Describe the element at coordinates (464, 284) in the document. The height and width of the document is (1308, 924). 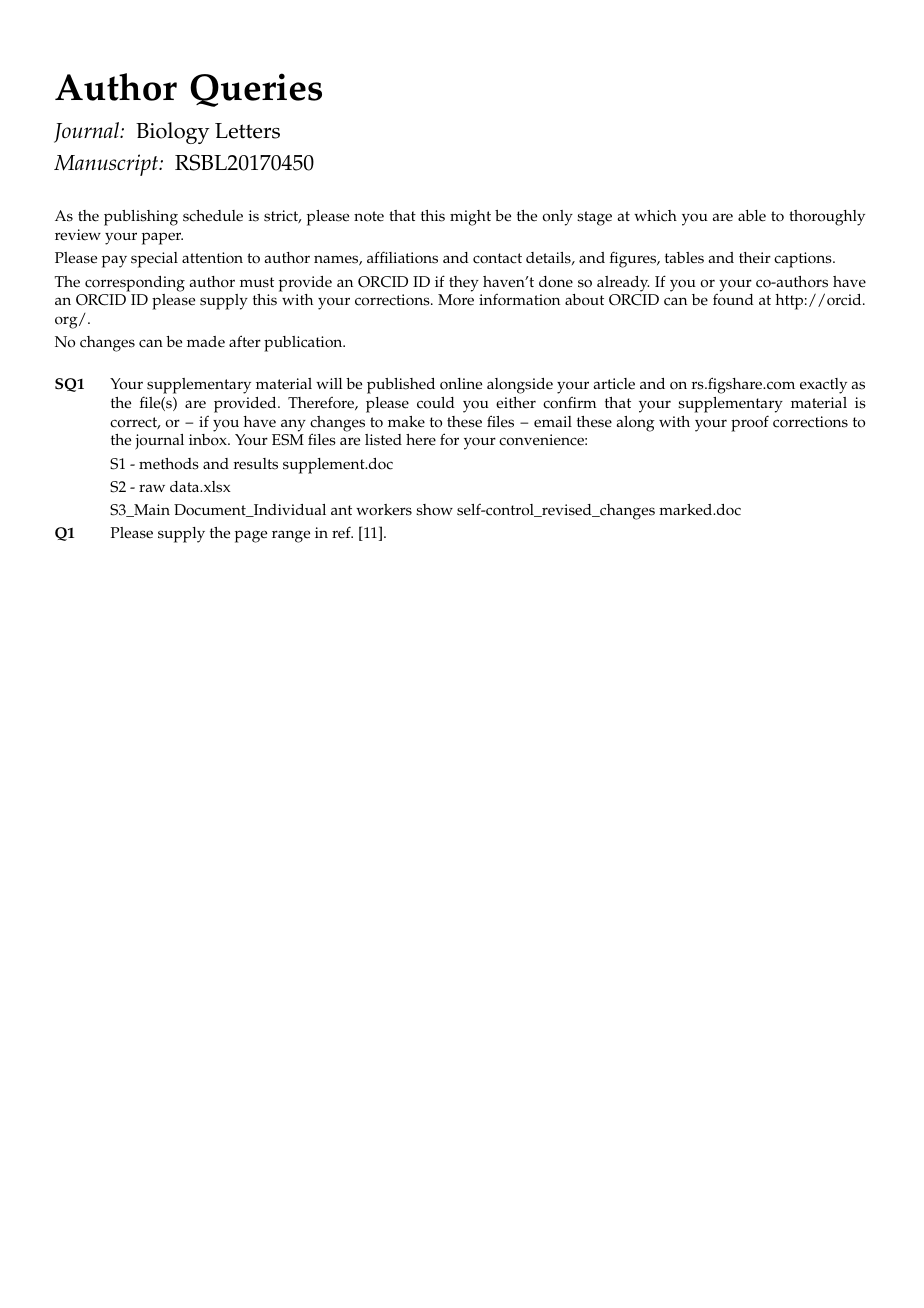
I see `they` at that location.
